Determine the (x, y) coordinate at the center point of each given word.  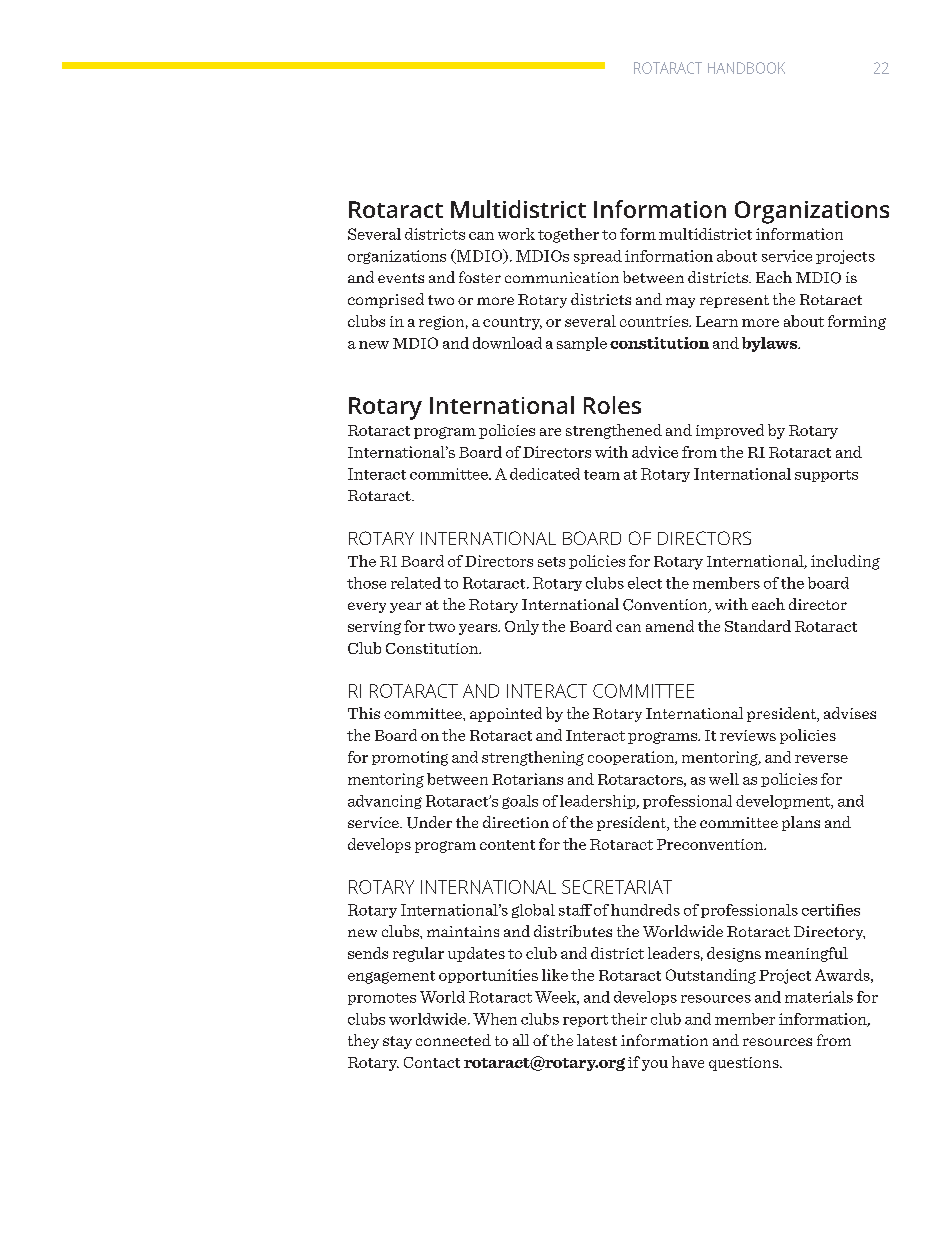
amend (670, 626)
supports (826, 476)
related (416, 583)
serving (374, 628)
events (401, 278)
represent (734, 301)
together (568, 235)
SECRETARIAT (617, 887)
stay (397, 1042)
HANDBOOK (746, 68)
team (602, 475)
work (516, 234)
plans (801, 823)
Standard (758, 626)
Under (429, 822)
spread (598, 257)
